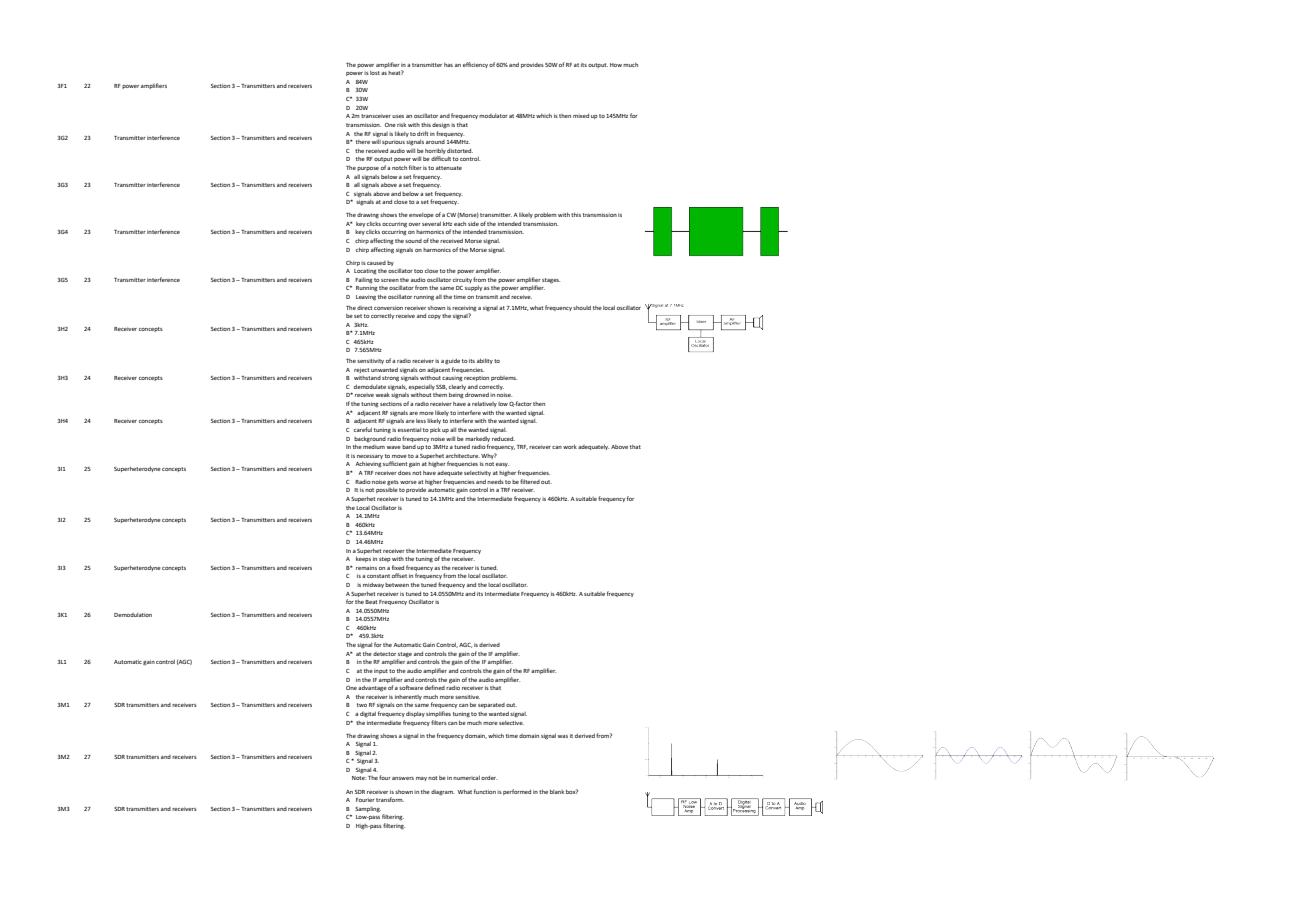 The width and height of the image is (1308, 924). What do you see at coordinates (133, 615) in the image?
I see `Demodulation` at bounding box center [133, 615].
